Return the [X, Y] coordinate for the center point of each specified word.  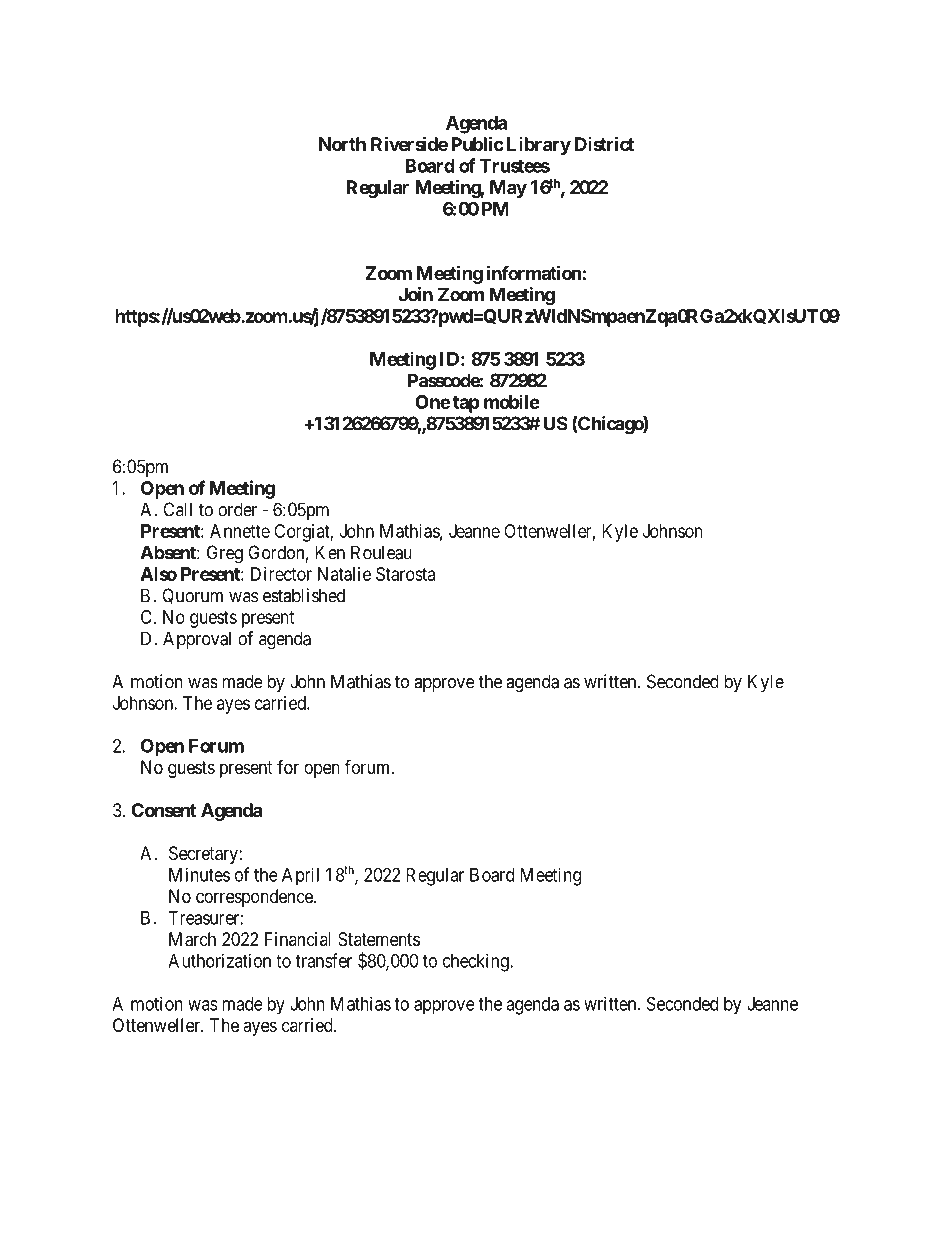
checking [477, 962]
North [342, 144]
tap [466, 404]
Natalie [344, 574]
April [300, 876]
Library [539, 146]
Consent [163, 810]
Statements [379, 939]
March [192, 939]
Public [477, 143]
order [237, 509]
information [534, 272]
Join [416, 294]
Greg [225, 554]
